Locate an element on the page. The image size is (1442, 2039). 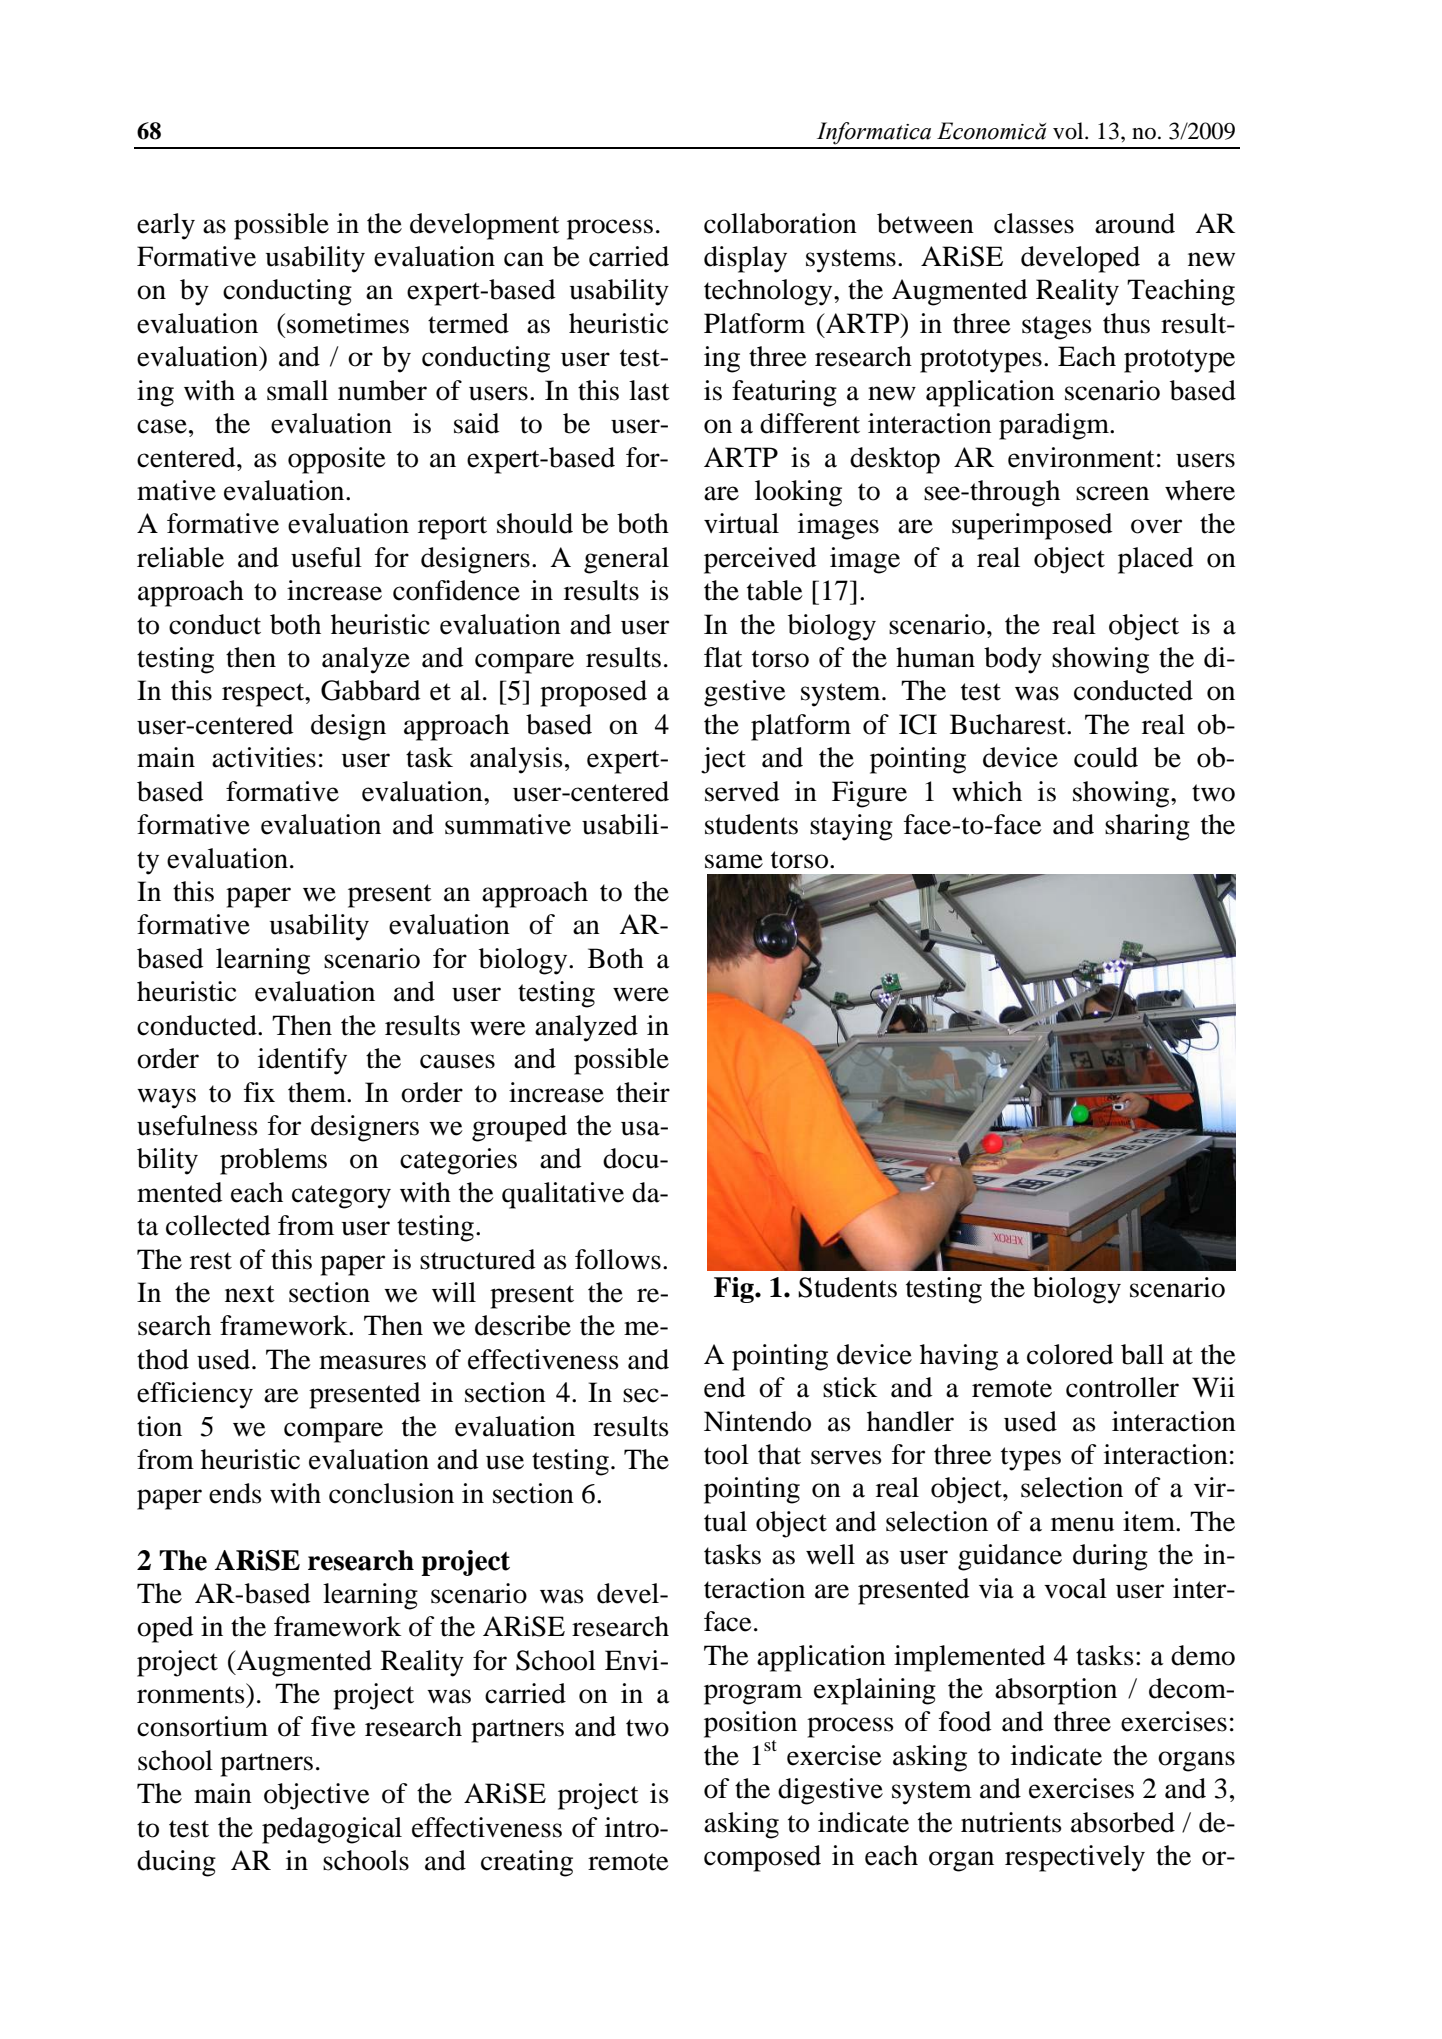
pedagogical is located at coordinates (332, 1830).
